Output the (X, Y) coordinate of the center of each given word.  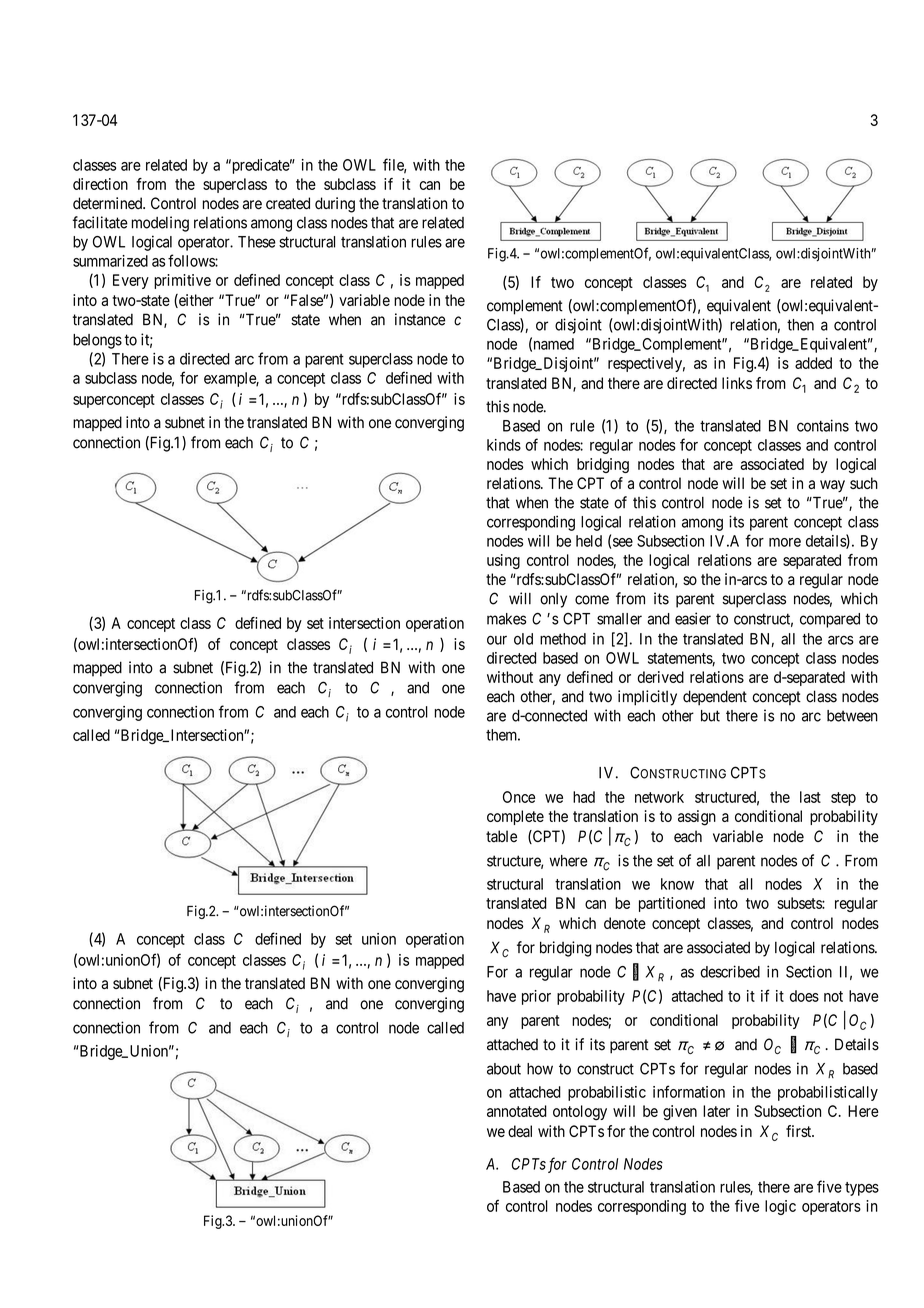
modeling (160, 224)
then (800, 325)
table (501, 836)
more (785, 542)
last (810, 797)
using (503, 561)
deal (520, 1131)
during (335, 205)
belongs (97, 341)
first (800, 1131)
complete (515, 817)
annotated (517, 1111)
